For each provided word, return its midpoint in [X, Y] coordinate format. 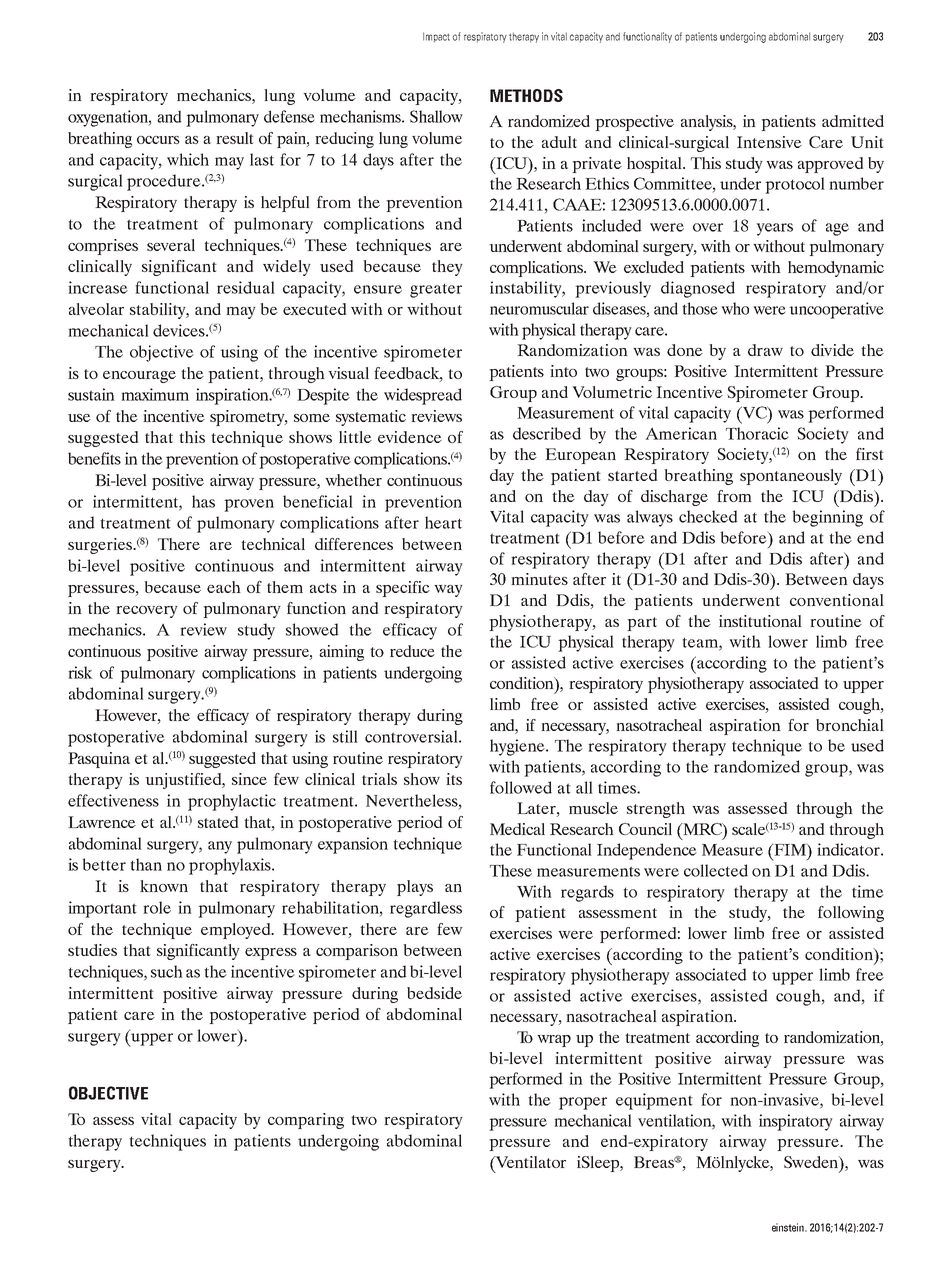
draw [765, 350]
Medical [517, 829]
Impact [436, 37]
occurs [158, 140]
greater [436, 290]
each [224, 587]
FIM [790, 849]
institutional [760, 621]
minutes [539, 579]
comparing [306, 1121]
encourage [139, 377]
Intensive [769, 142]
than [146, 864]
